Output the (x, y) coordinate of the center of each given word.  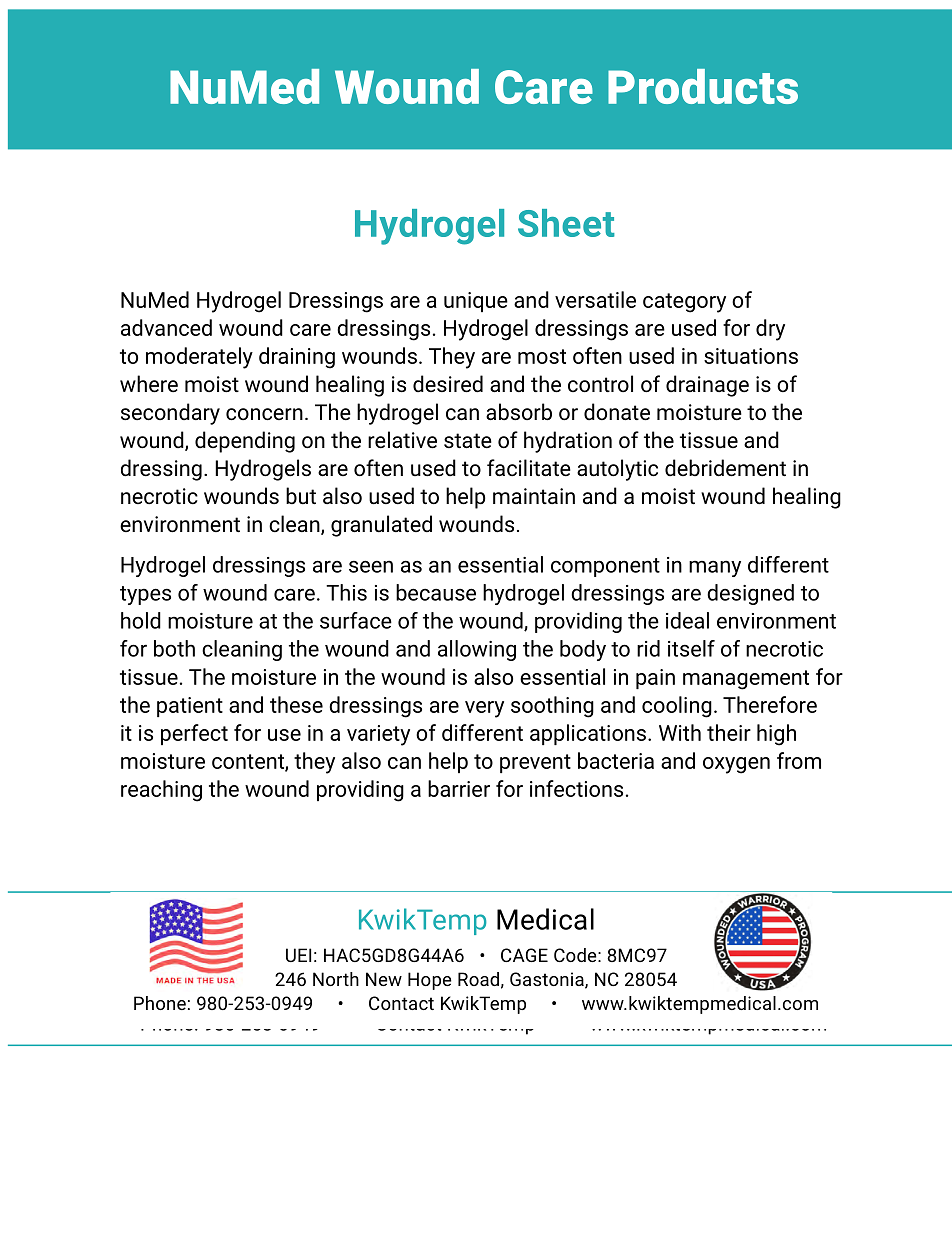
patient (190, 707)
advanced (166, 327)
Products (703, 86)
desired (448, 384)
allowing (477, 650)
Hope (430, 981)
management (746, 680)
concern (264, 414)
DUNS (309, 978)
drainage (707, 386)
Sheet (566, 223)
